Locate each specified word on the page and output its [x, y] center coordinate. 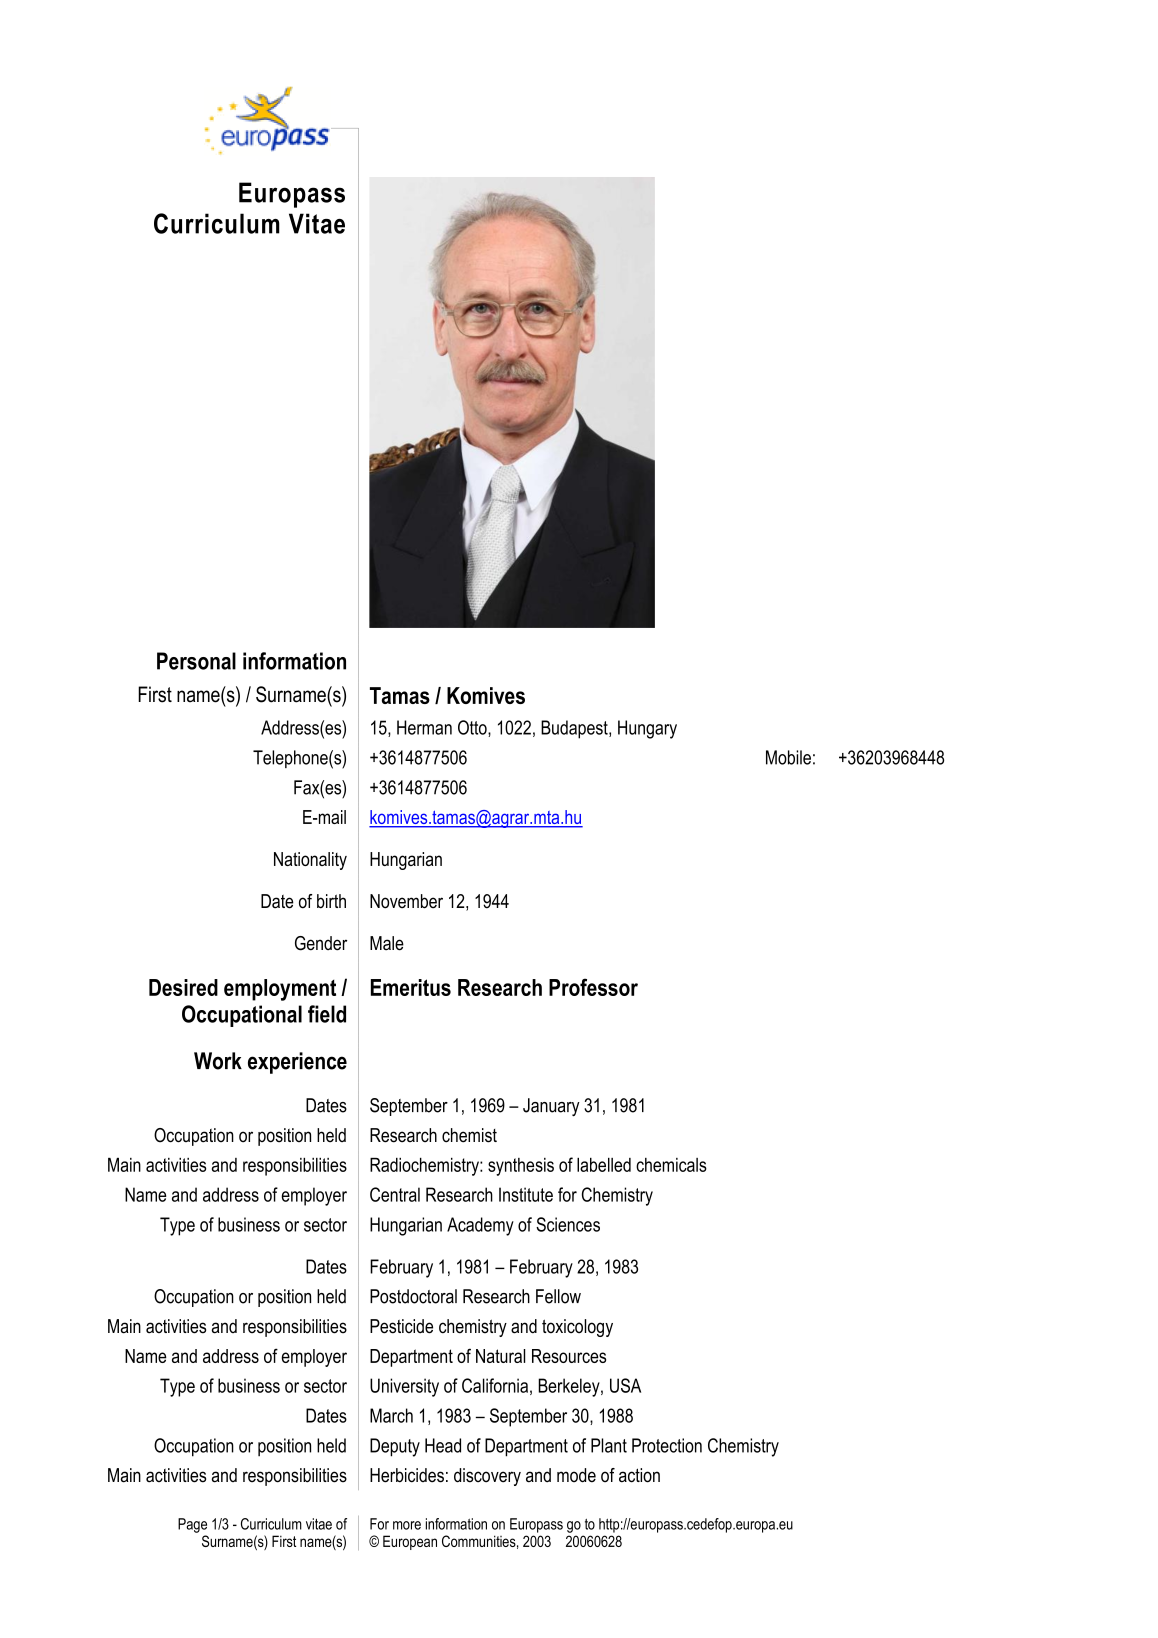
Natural [500, 1356]
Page [192, 1525]
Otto [473, 728]
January [551, 1107]
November [406, 901]
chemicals [671, 1165]
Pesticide [401, 1326]
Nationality [310, 861]
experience [297, 1063]
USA [625, 1385]
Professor [593, 987]
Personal [196, 661]
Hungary [647, 729]
